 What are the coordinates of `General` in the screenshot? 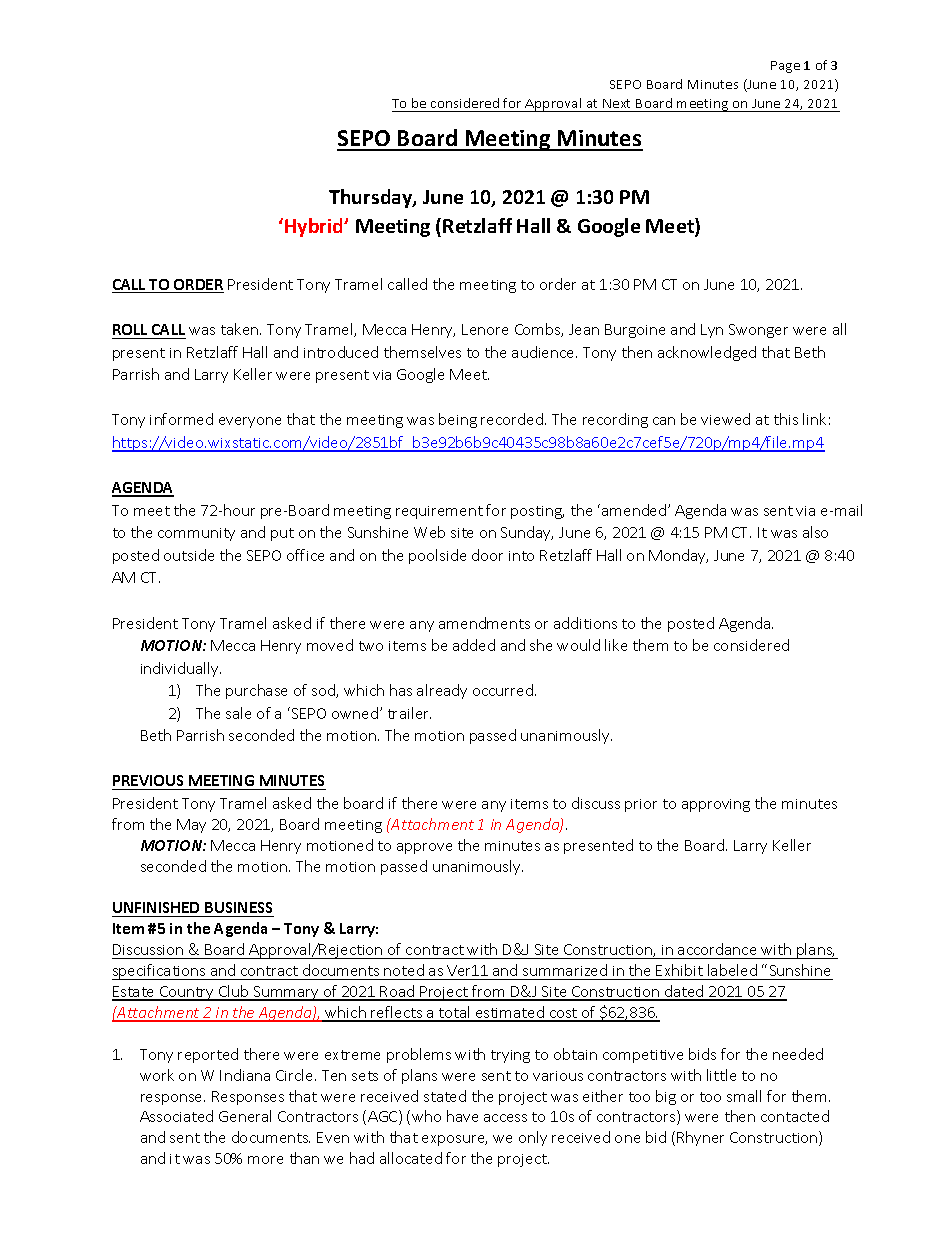 It's located at (245, 1116).
